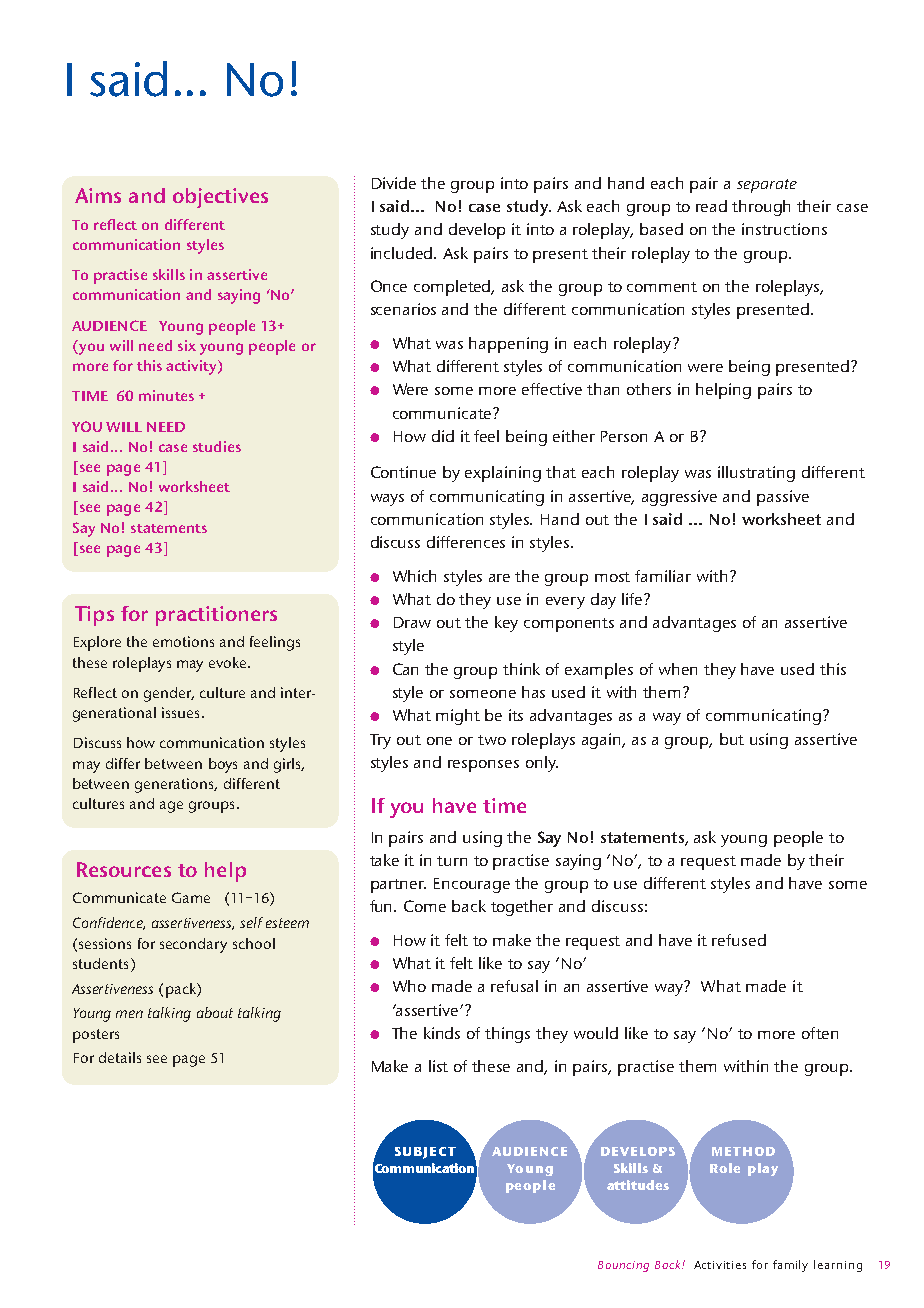 Image resolution: width=924 pixels, height=1308 pixels. What do you see at coordinates (761, 208) in the image?
I see `through` at bounding box center [761, 208].
